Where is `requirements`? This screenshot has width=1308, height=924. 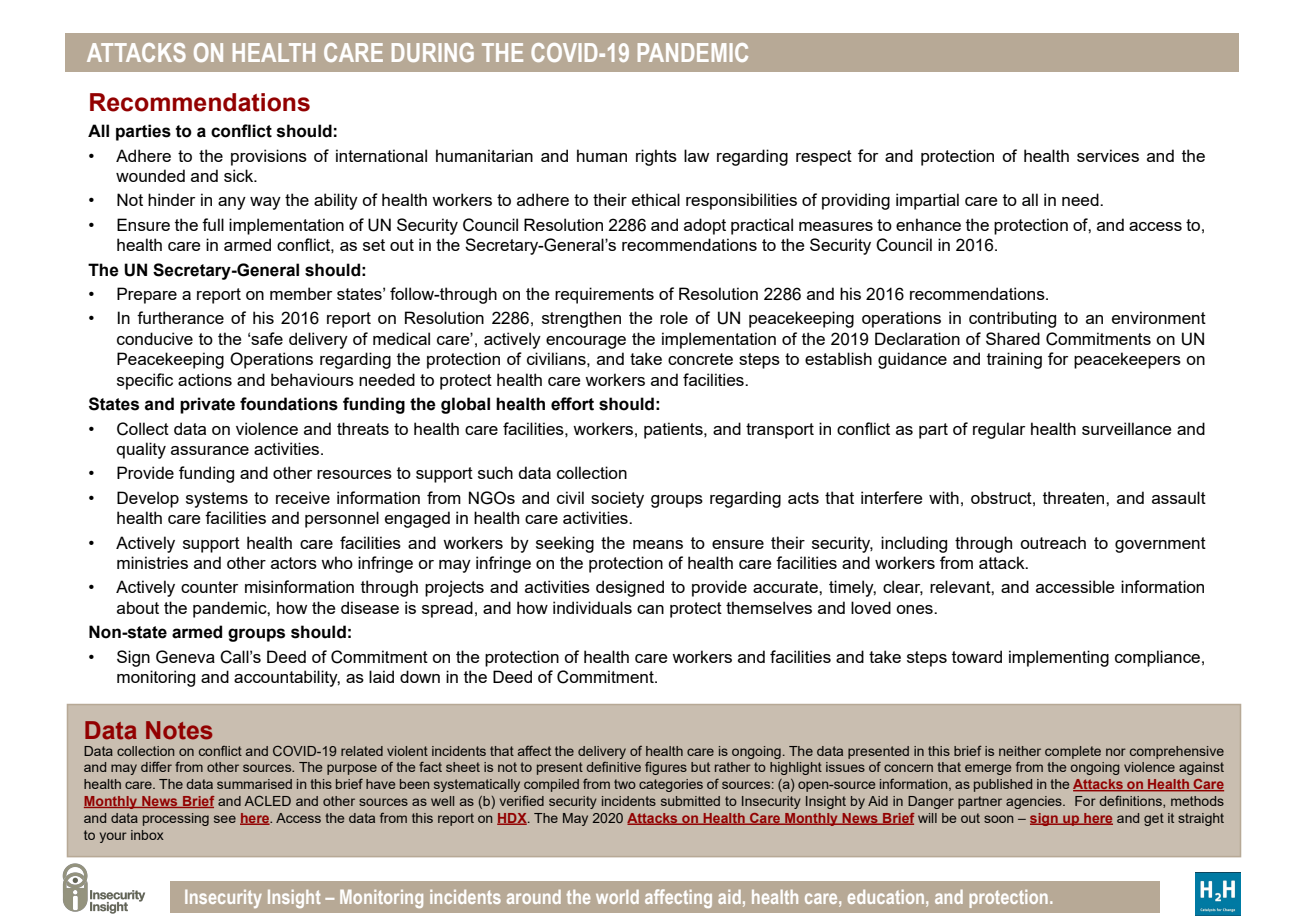 requirements is located at coordinates (604, 295).
